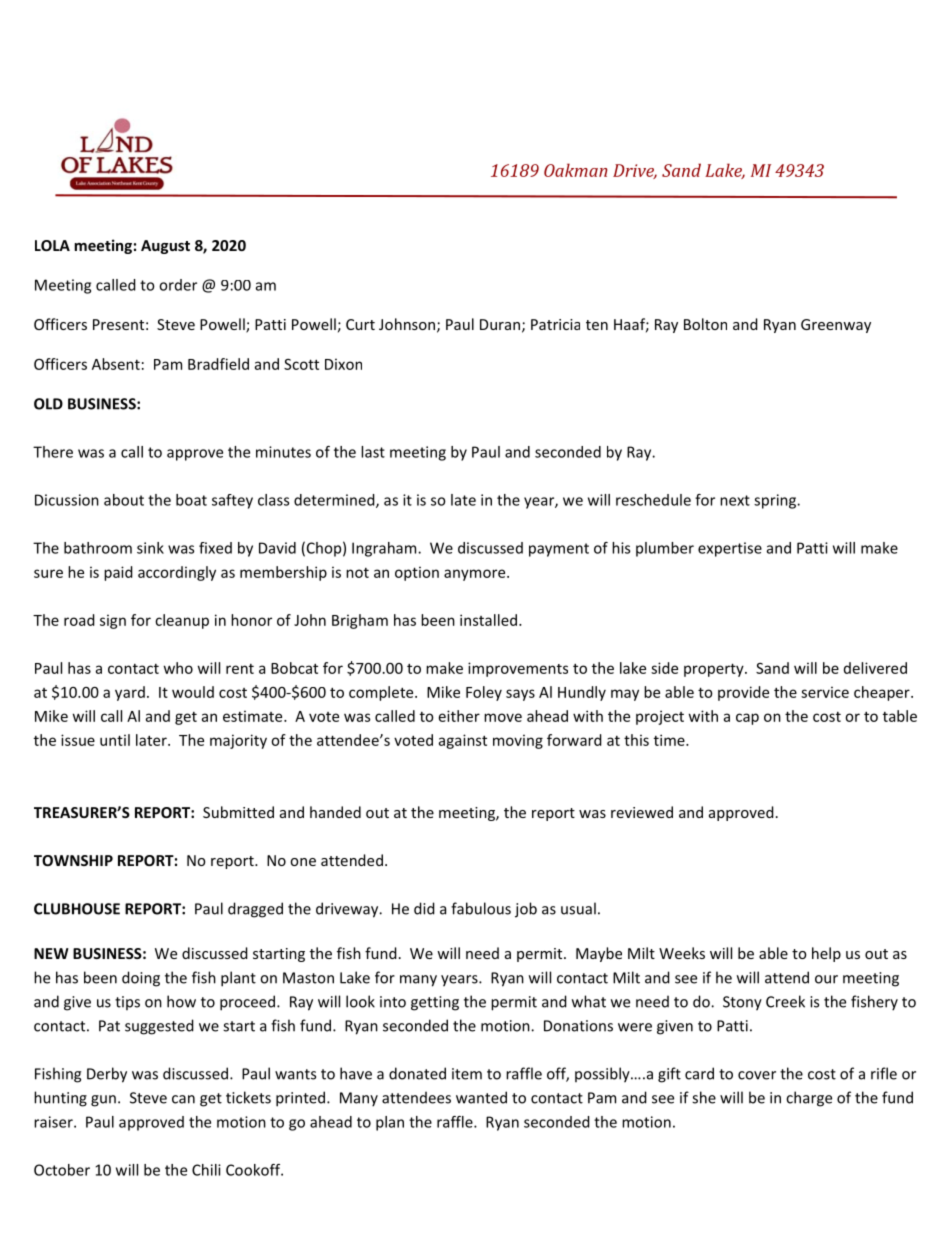  What do you see at coordinates (73, 860) in the screenshot?
I see `TOWNSHIP` at bounding box center [73, 860].
